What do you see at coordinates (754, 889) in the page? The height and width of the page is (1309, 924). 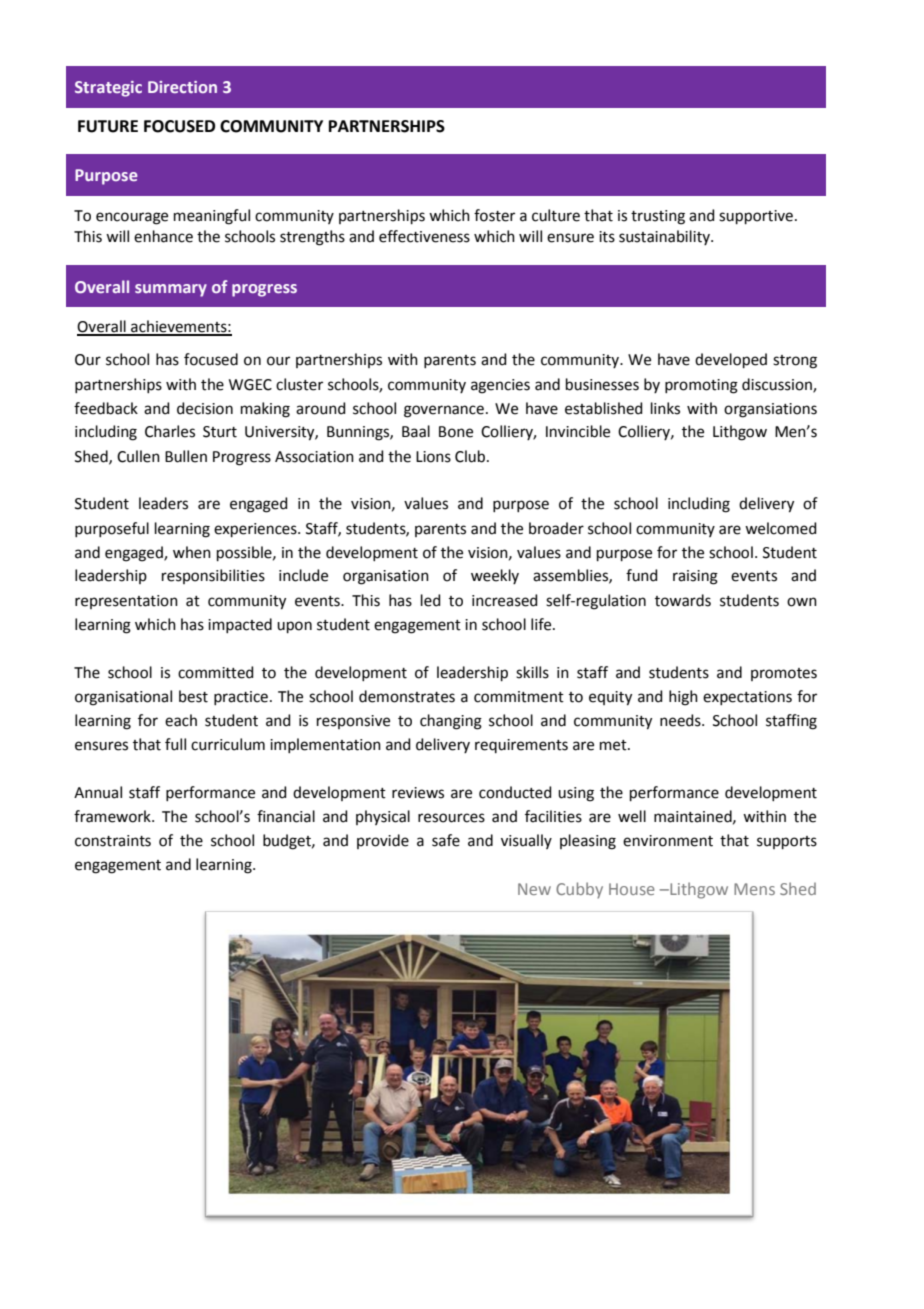 I see `Mens` at bounding box center [754, 889].
